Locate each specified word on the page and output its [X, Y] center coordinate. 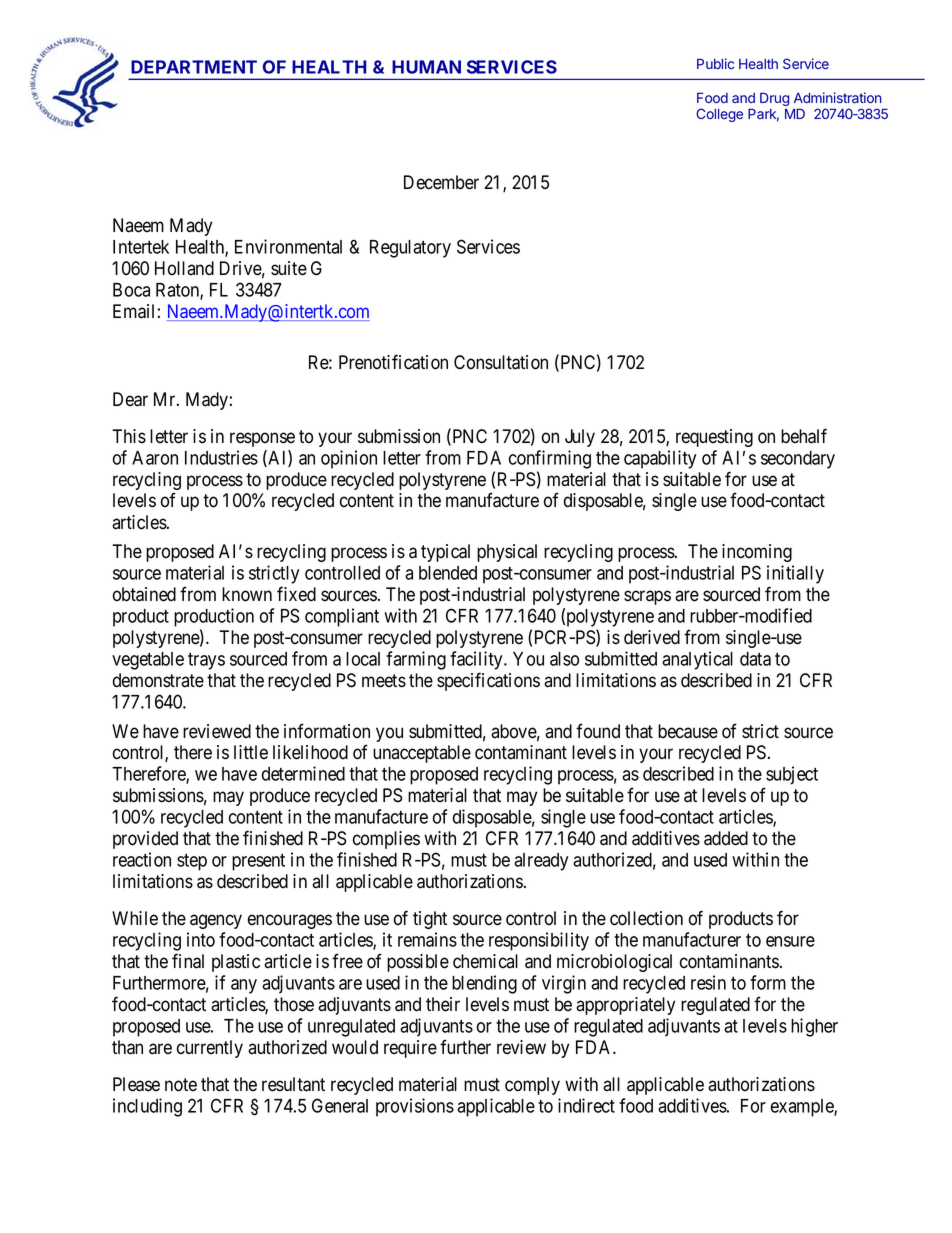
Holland [184, 268]
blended [448, 573]
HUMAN [426, 67]
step [192, 862]
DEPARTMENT [194, 67]
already [541, 862]
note [181, 1085]
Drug [774, 99]
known [247, 594]
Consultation [501, 362]
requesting [714, 438]
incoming [757, 553]
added [726, 838]
